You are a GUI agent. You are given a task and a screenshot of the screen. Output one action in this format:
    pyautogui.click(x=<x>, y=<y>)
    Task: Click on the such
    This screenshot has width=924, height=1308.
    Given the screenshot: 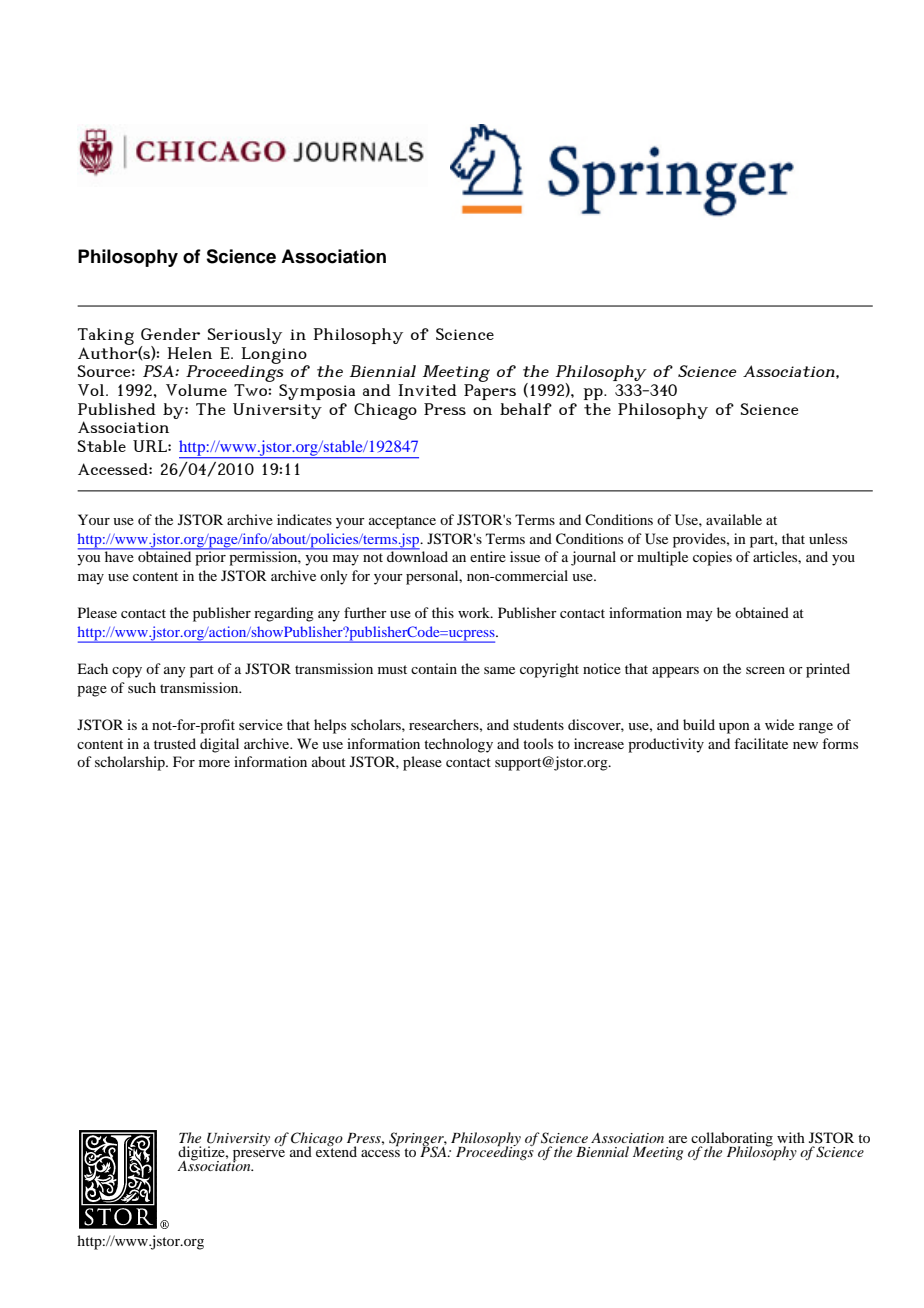 What is the action you would take?
    pyautogui.click(x=142, y=687)
